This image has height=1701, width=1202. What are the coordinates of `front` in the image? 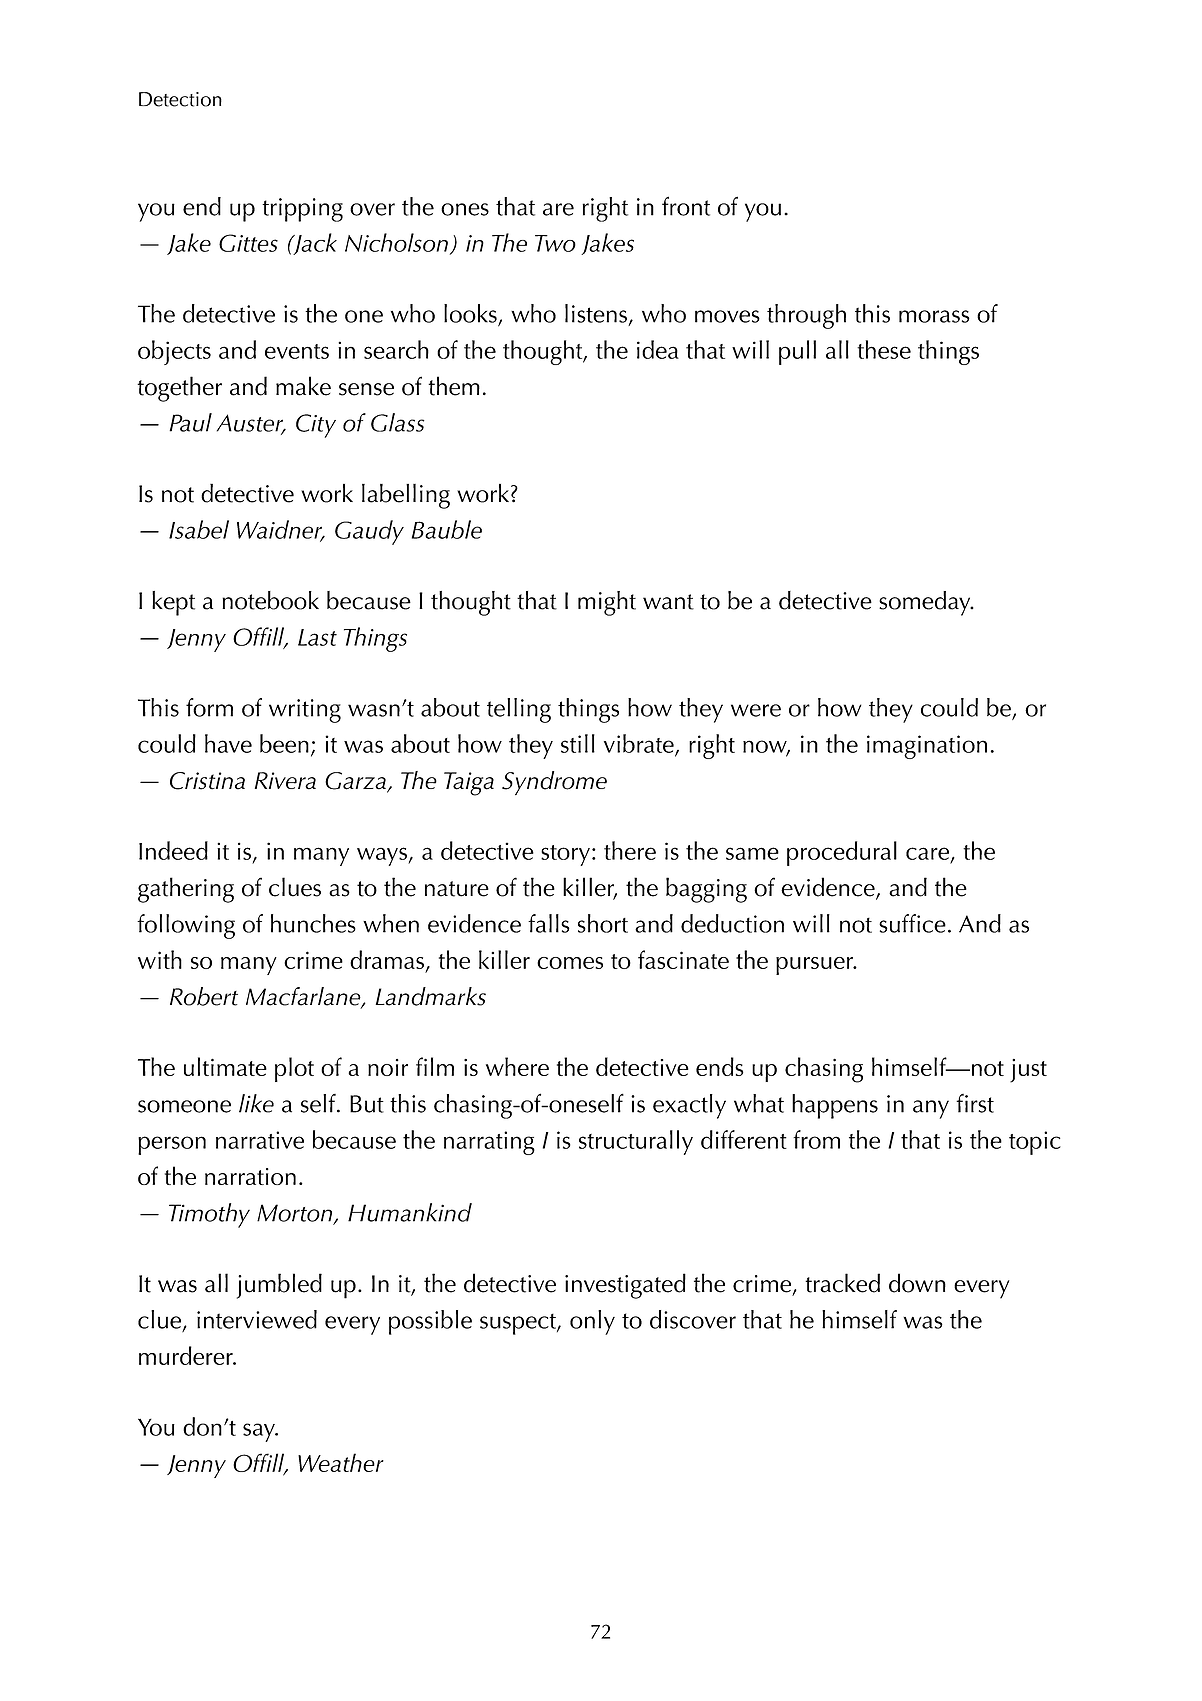 It's located at (686, 206).
